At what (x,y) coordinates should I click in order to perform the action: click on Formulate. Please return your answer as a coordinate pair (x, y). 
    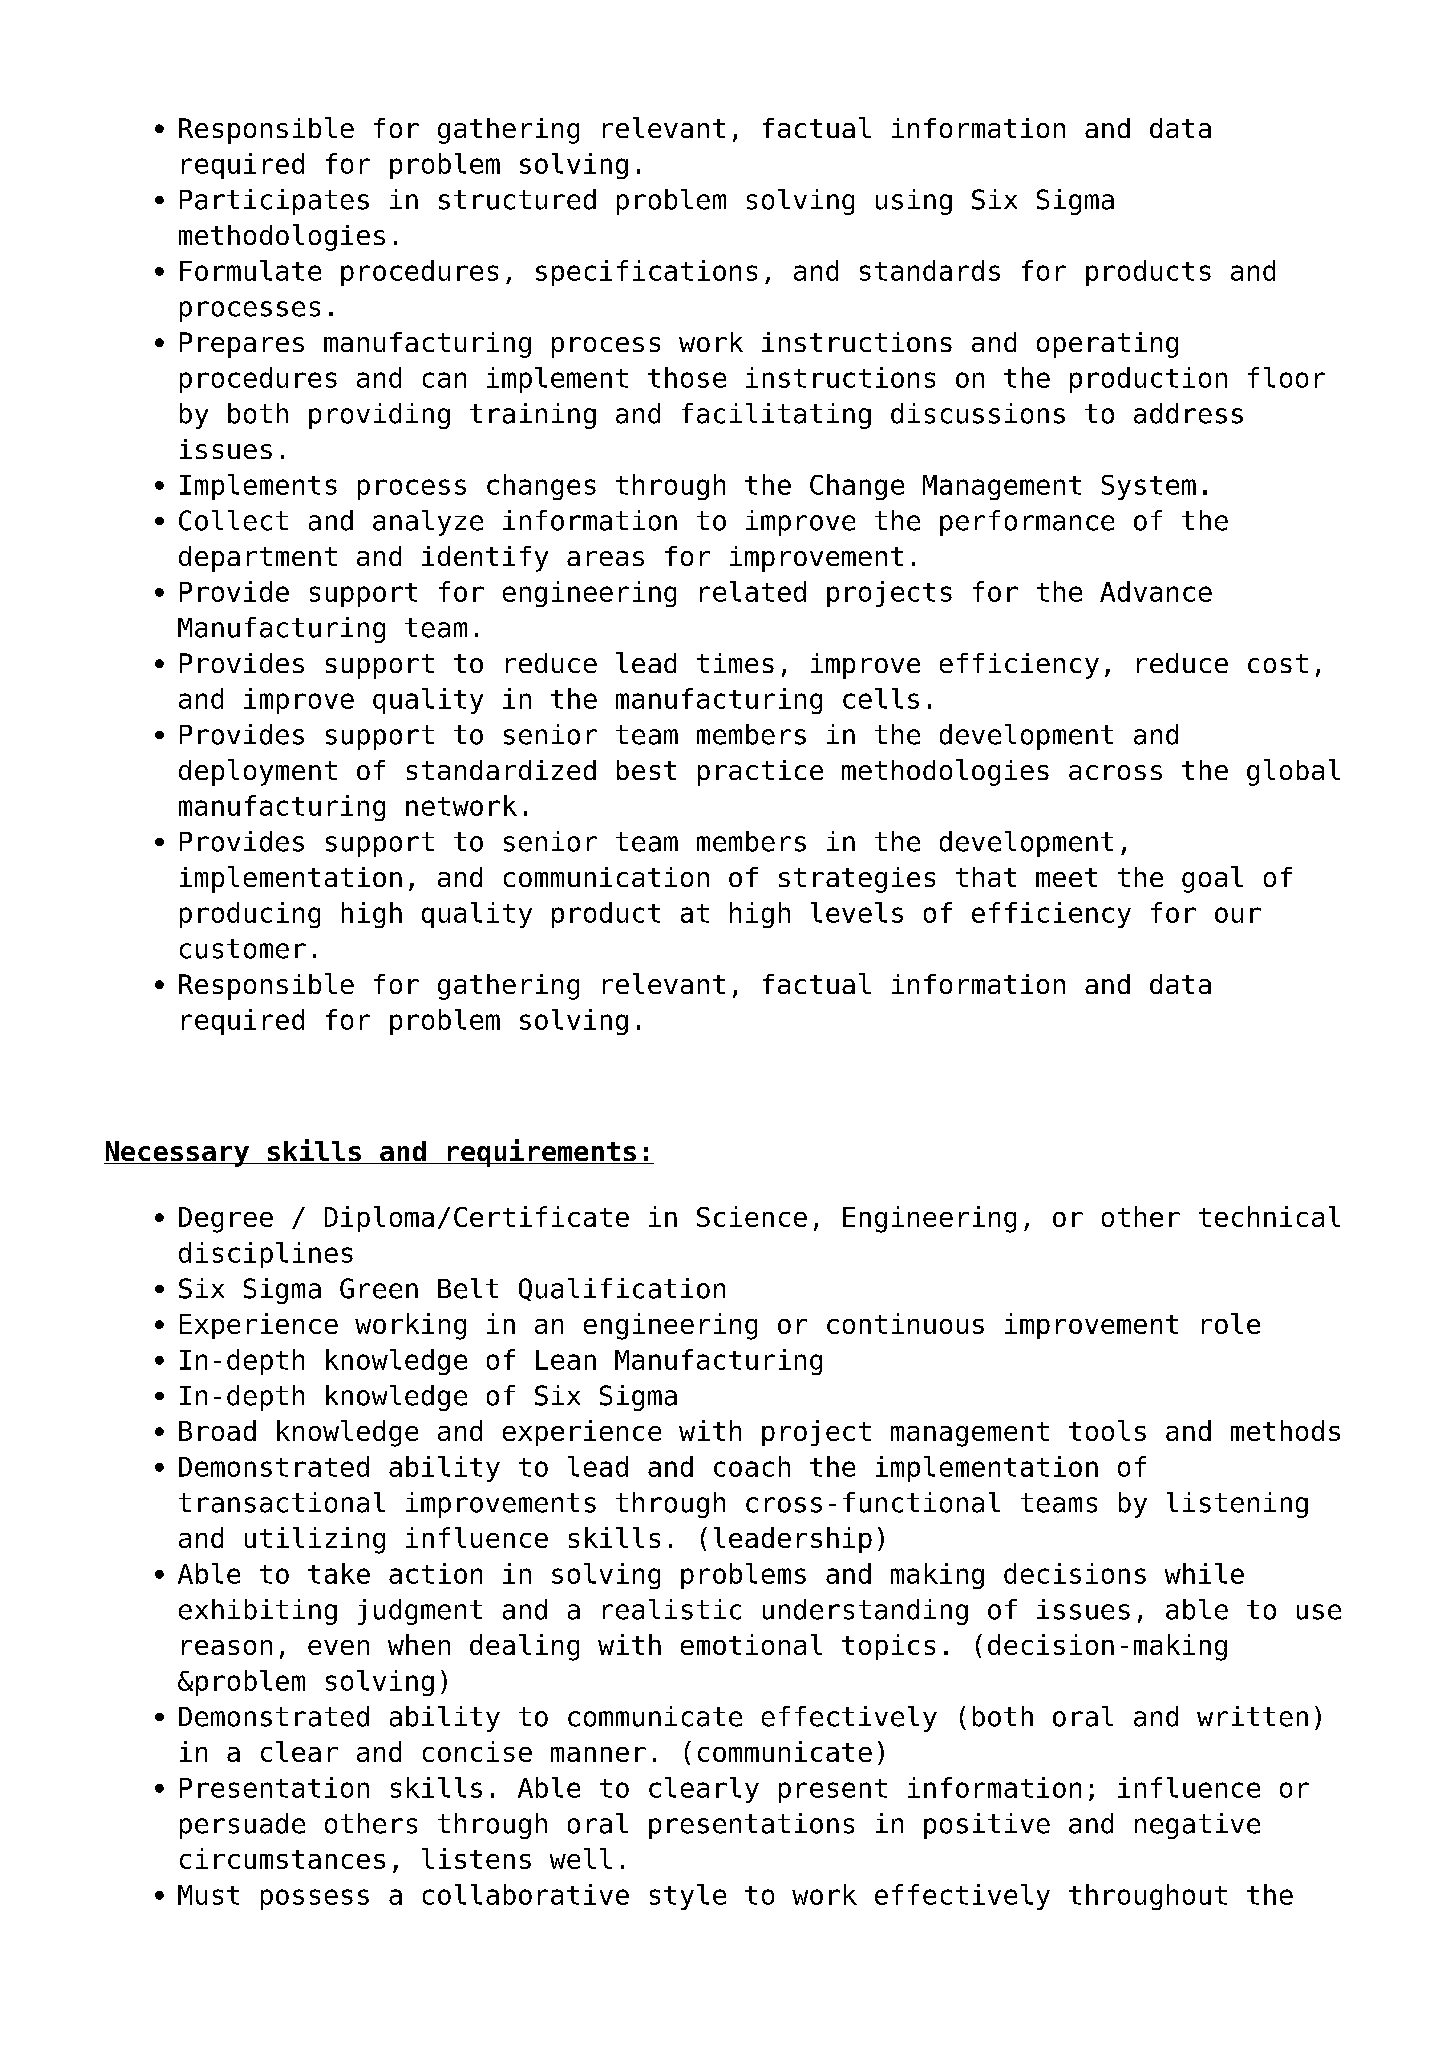
    Looking at the image, I should click on (250, 270).
